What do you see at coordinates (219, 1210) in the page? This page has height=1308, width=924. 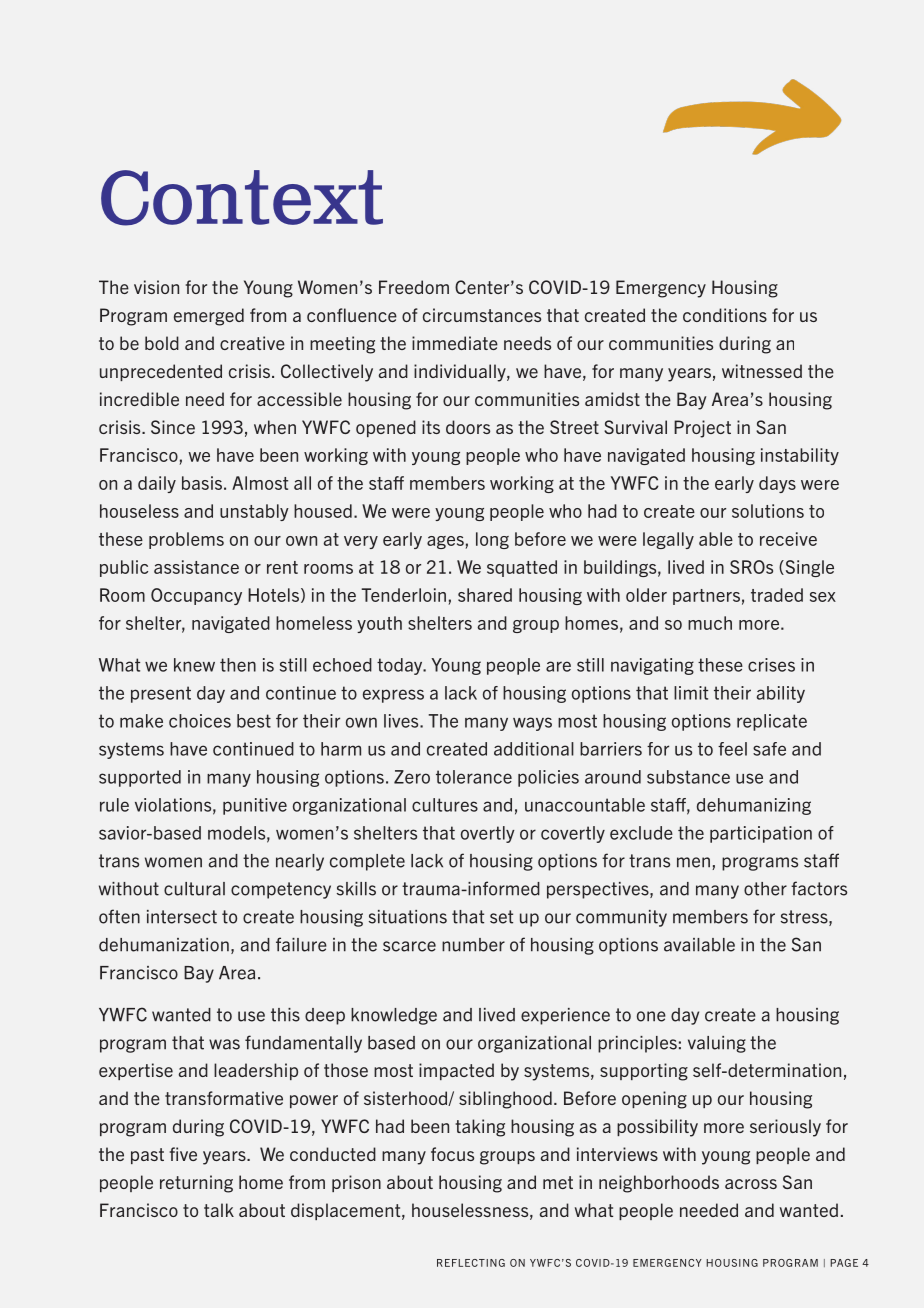 I see `talk` at bounding box center [219, 1210].
